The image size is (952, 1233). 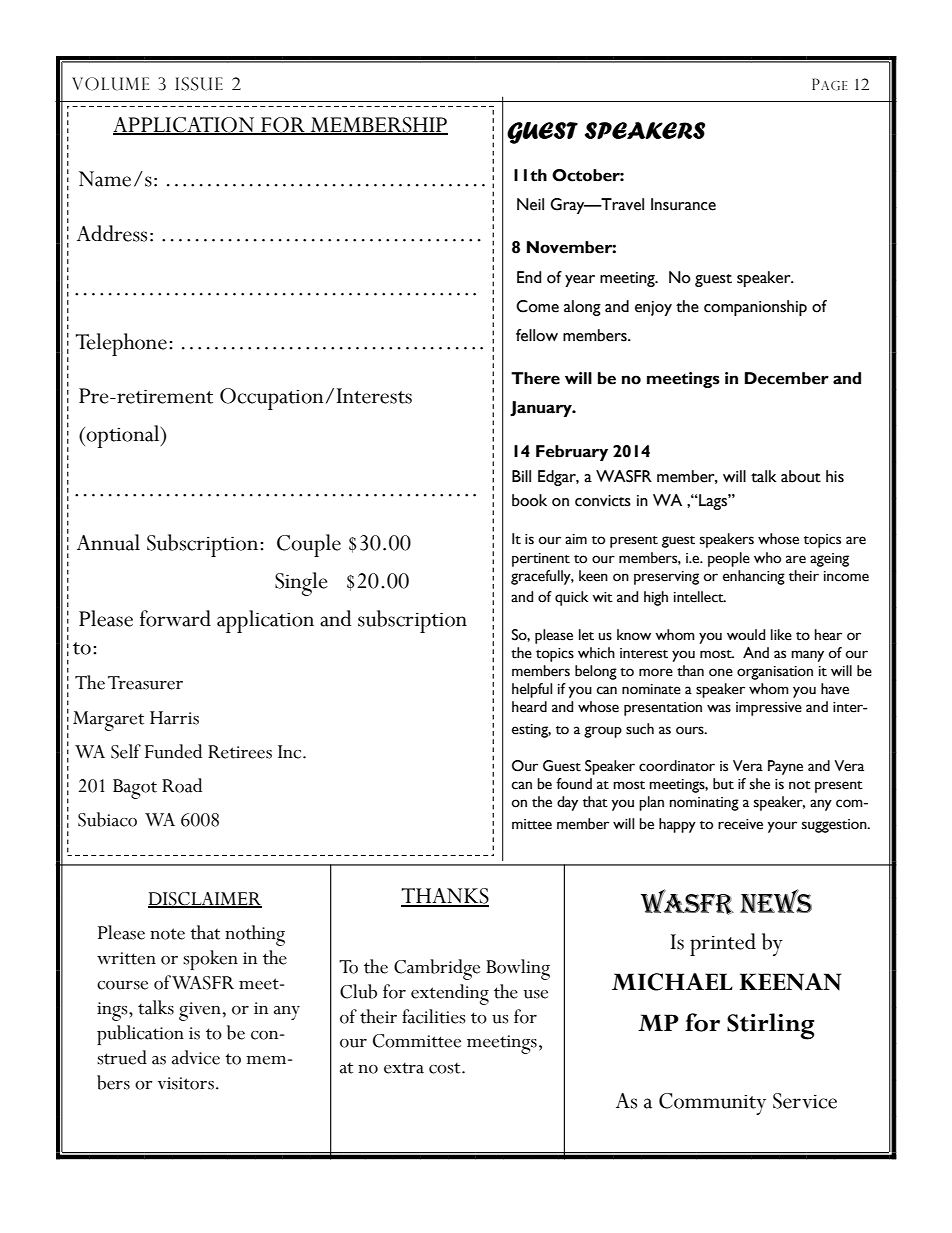 What do you see at coordinates (567, 803) in the screenshot?
I see `day` at bounding box center [567, 803].
